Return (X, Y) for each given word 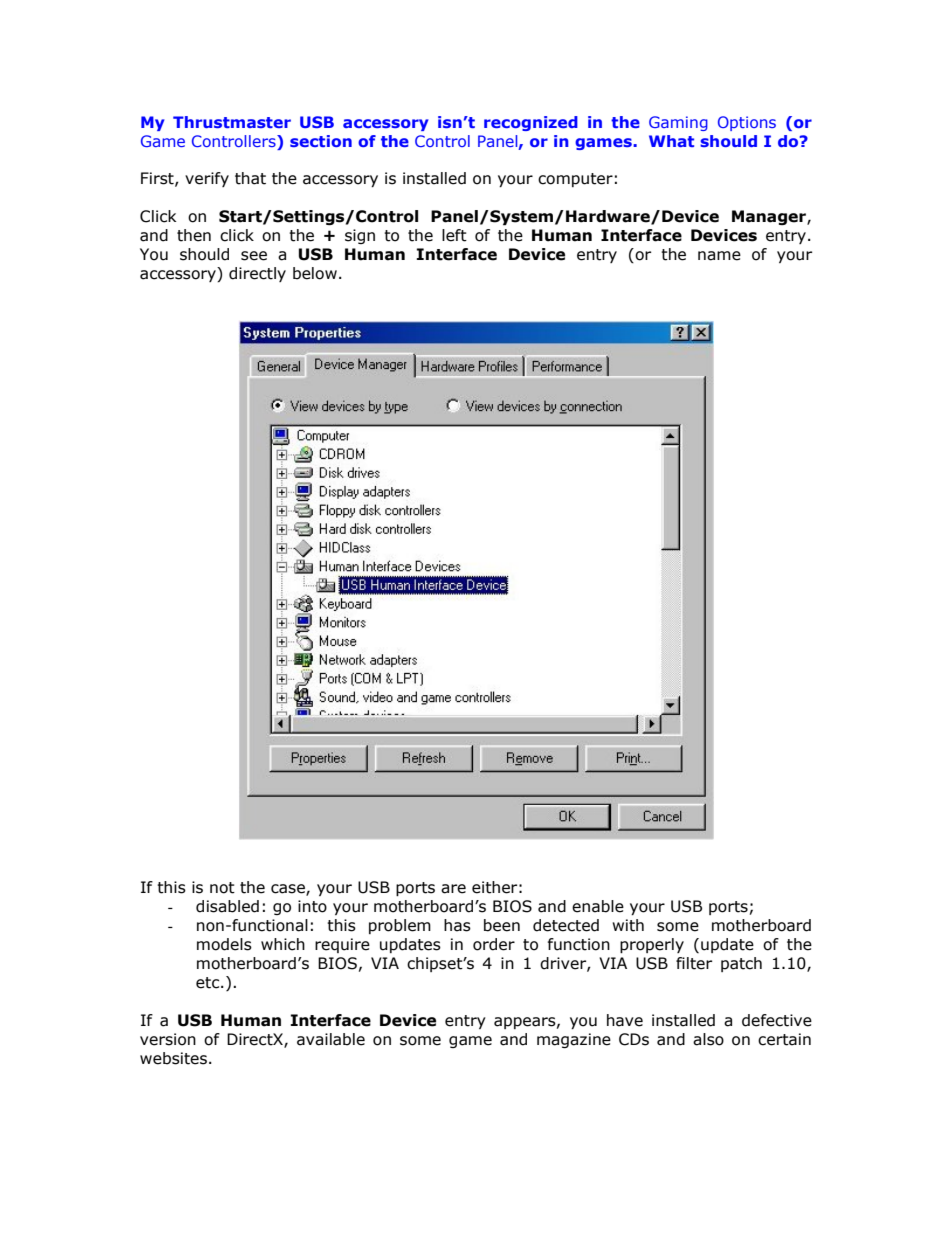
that (250, 178)
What (671, 141)
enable (598, 906)
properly (652, 945)
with (628, 925)
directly (257, 274)
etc (209, 983)
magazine (574, 1040)
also (708, 1039)
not (222, 888)
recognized (531, 123)
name (719, 256)
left (454, 235)
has (457, 925)
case (289, 890)
